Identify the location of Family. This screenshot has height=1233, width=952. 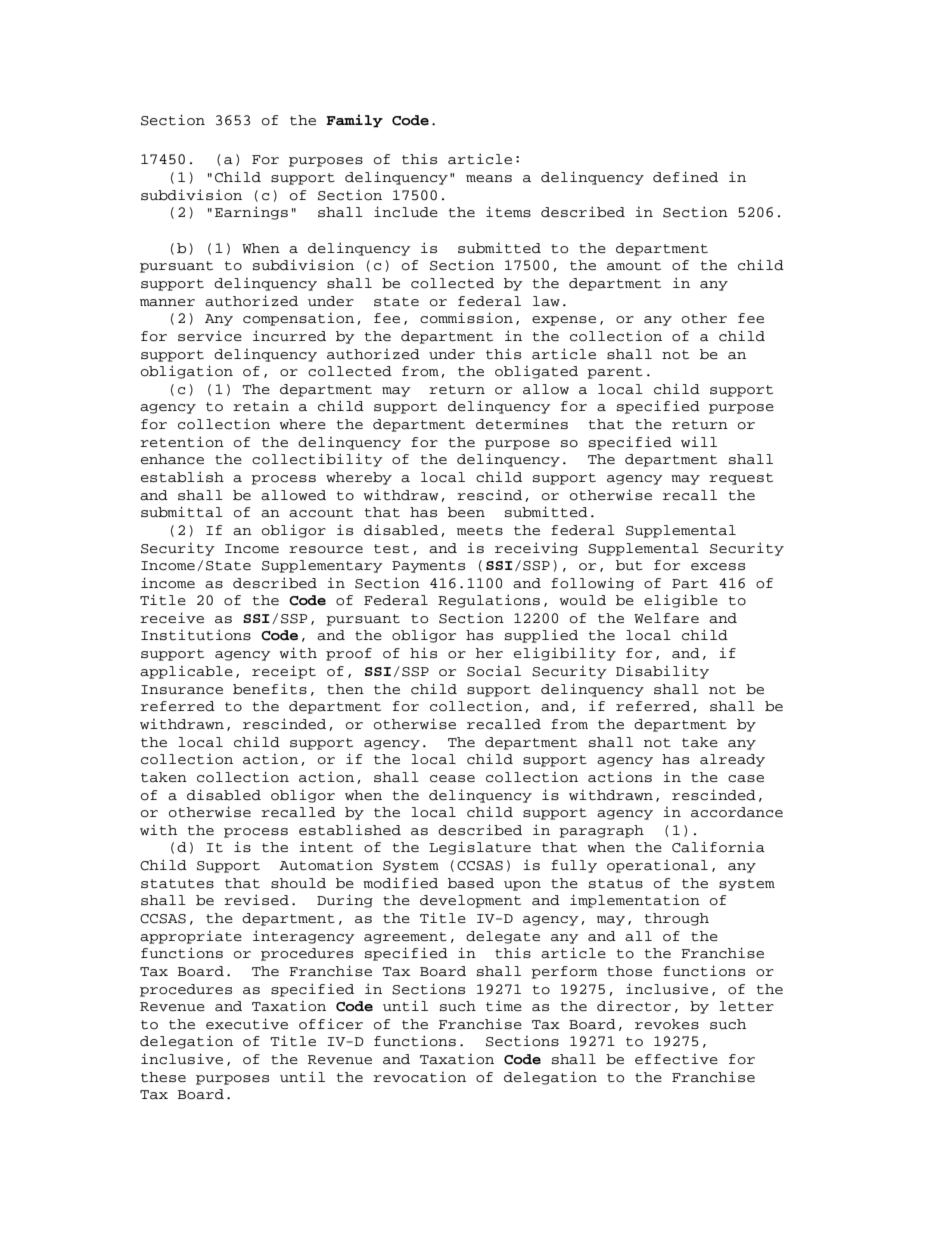
(354, 121).
